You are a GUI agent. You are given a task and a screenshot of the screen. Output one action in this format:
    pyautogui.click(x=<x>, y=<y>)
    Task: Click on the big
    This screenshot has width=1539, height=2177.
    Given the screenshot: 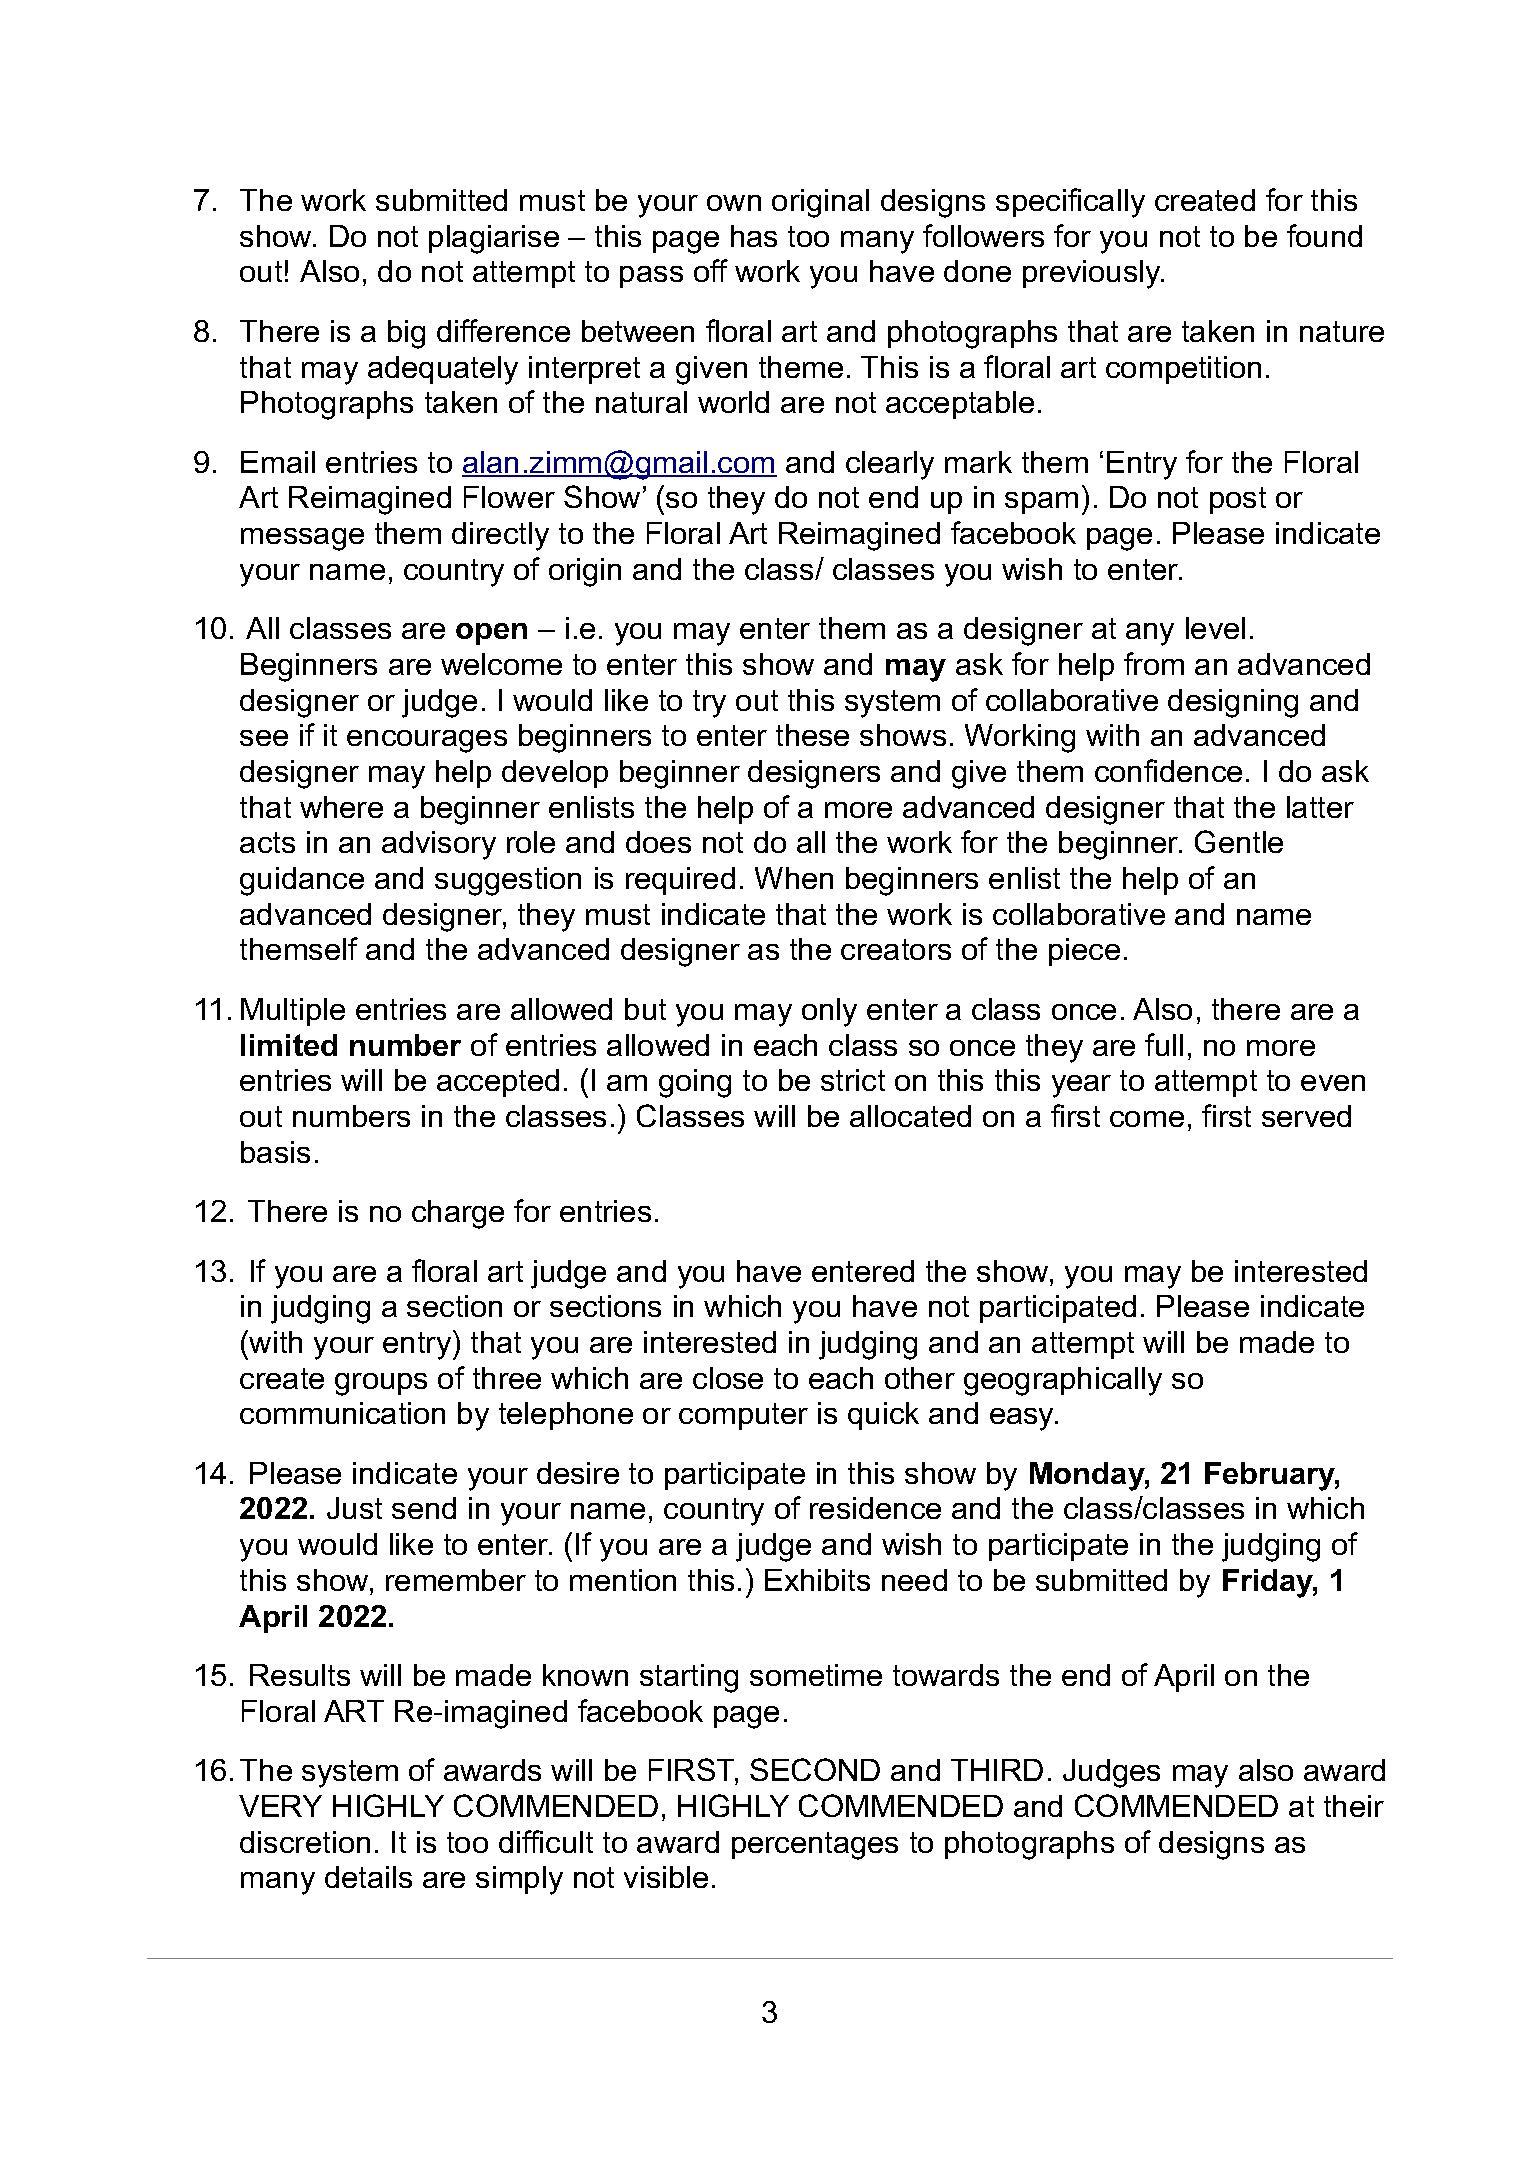 What is the action you would take?
    pyautogui.click(x=406, y=334)
